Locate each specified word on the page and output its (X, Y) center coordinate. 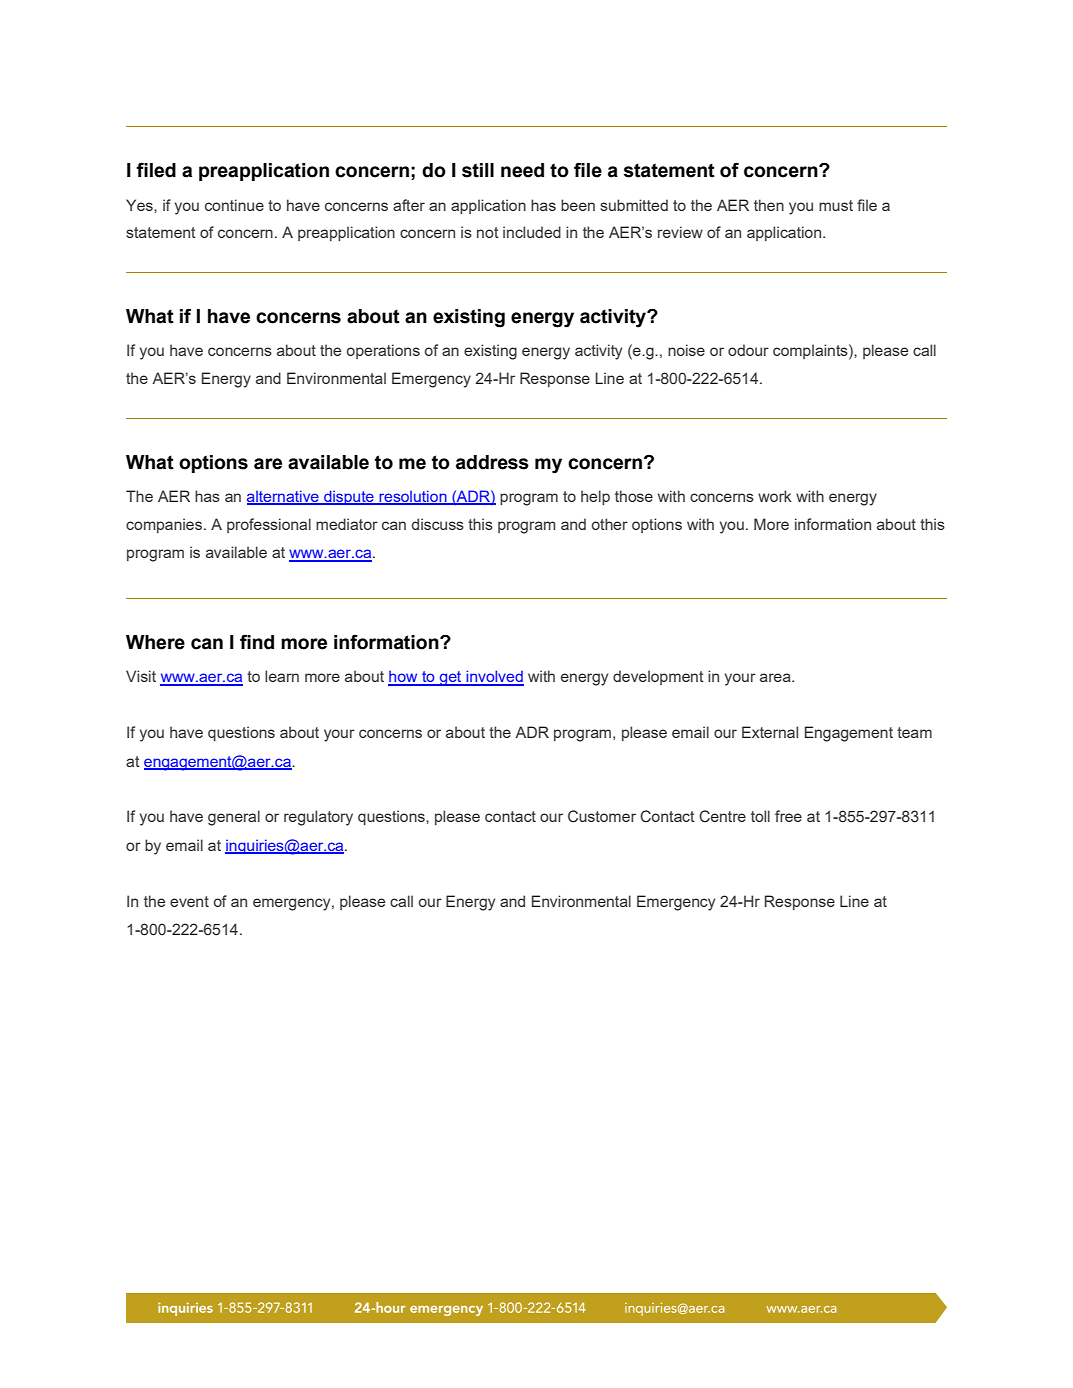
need (522, 170)
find (257, 642)
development (658, 677)
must (836, 205)
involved (494, 677)
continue (234, 205)
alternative (284, 497)
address (492, 462)
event (189, 901)
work (775, 496)
